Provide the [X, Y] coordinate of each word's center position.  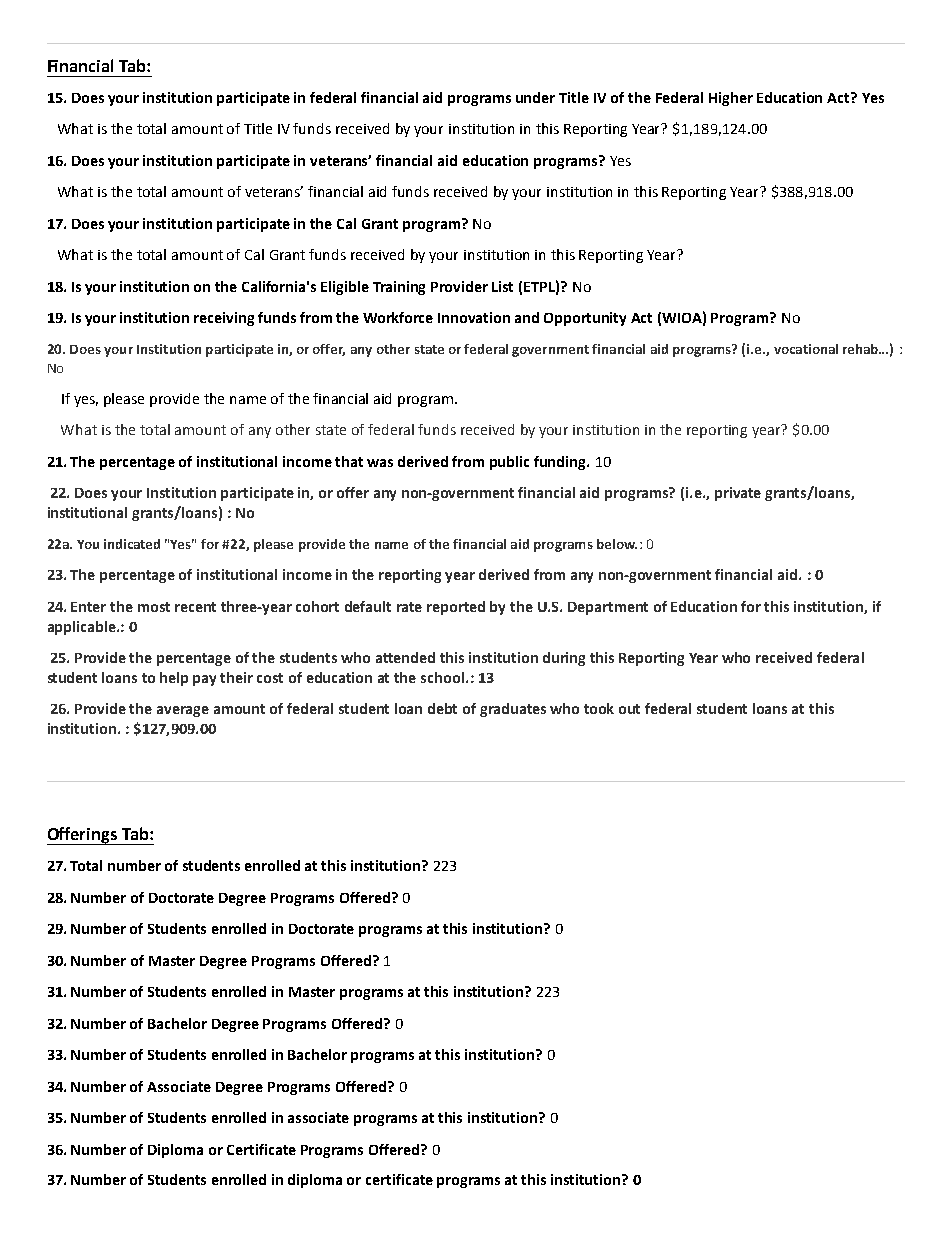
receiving [224, 319]
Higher [731, 99]
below [617, 544]
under [535, 97]
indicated [132, 544]
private [738, 494]
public [509, 463]
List [502, 286]
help [174, 679]
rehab [862, 349]
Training [399, 288]
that [349, 461]
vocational [806, 349]
